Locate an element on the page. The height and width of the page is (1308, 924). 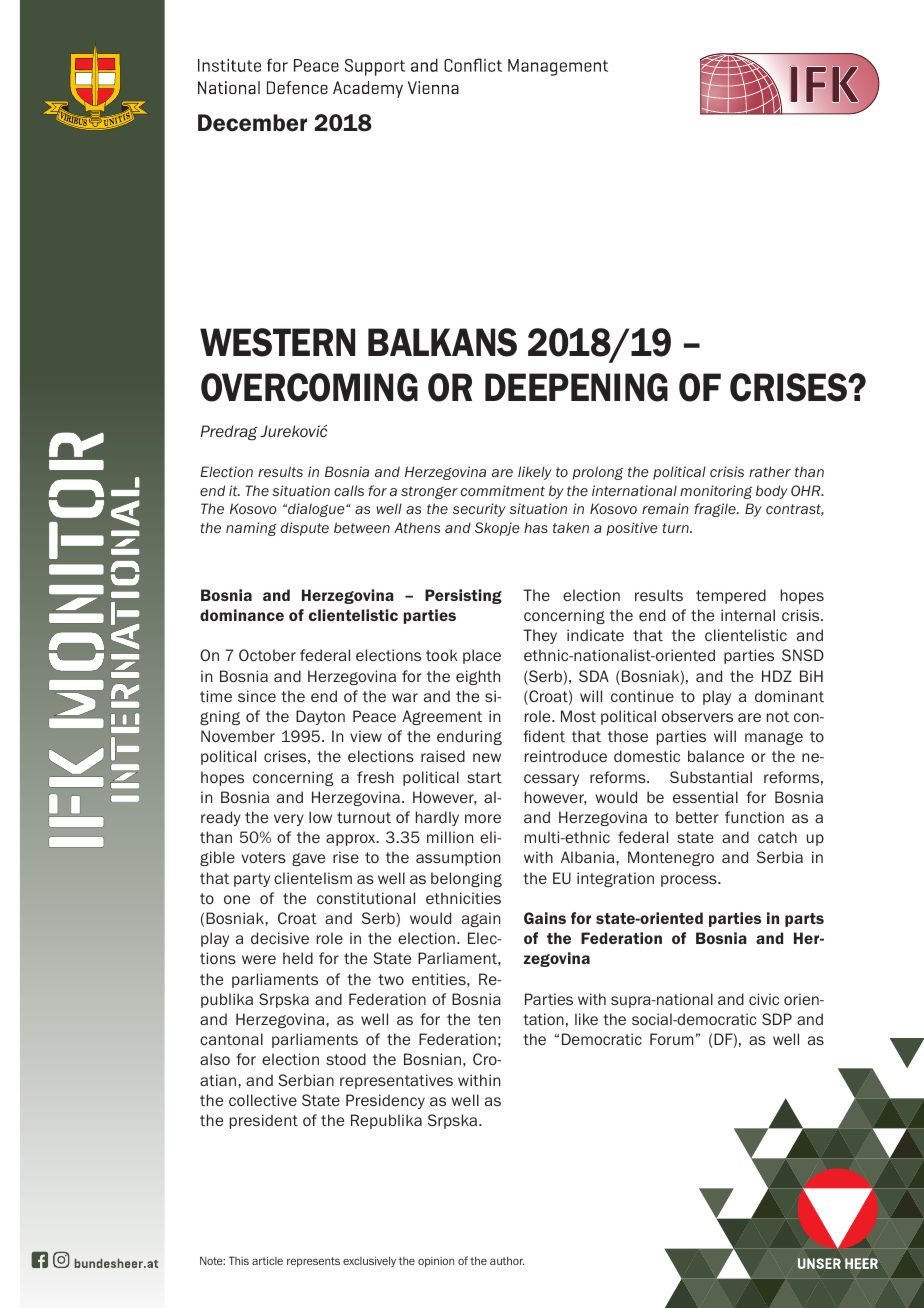
BALKANS is located at coordinates (442, 342).
